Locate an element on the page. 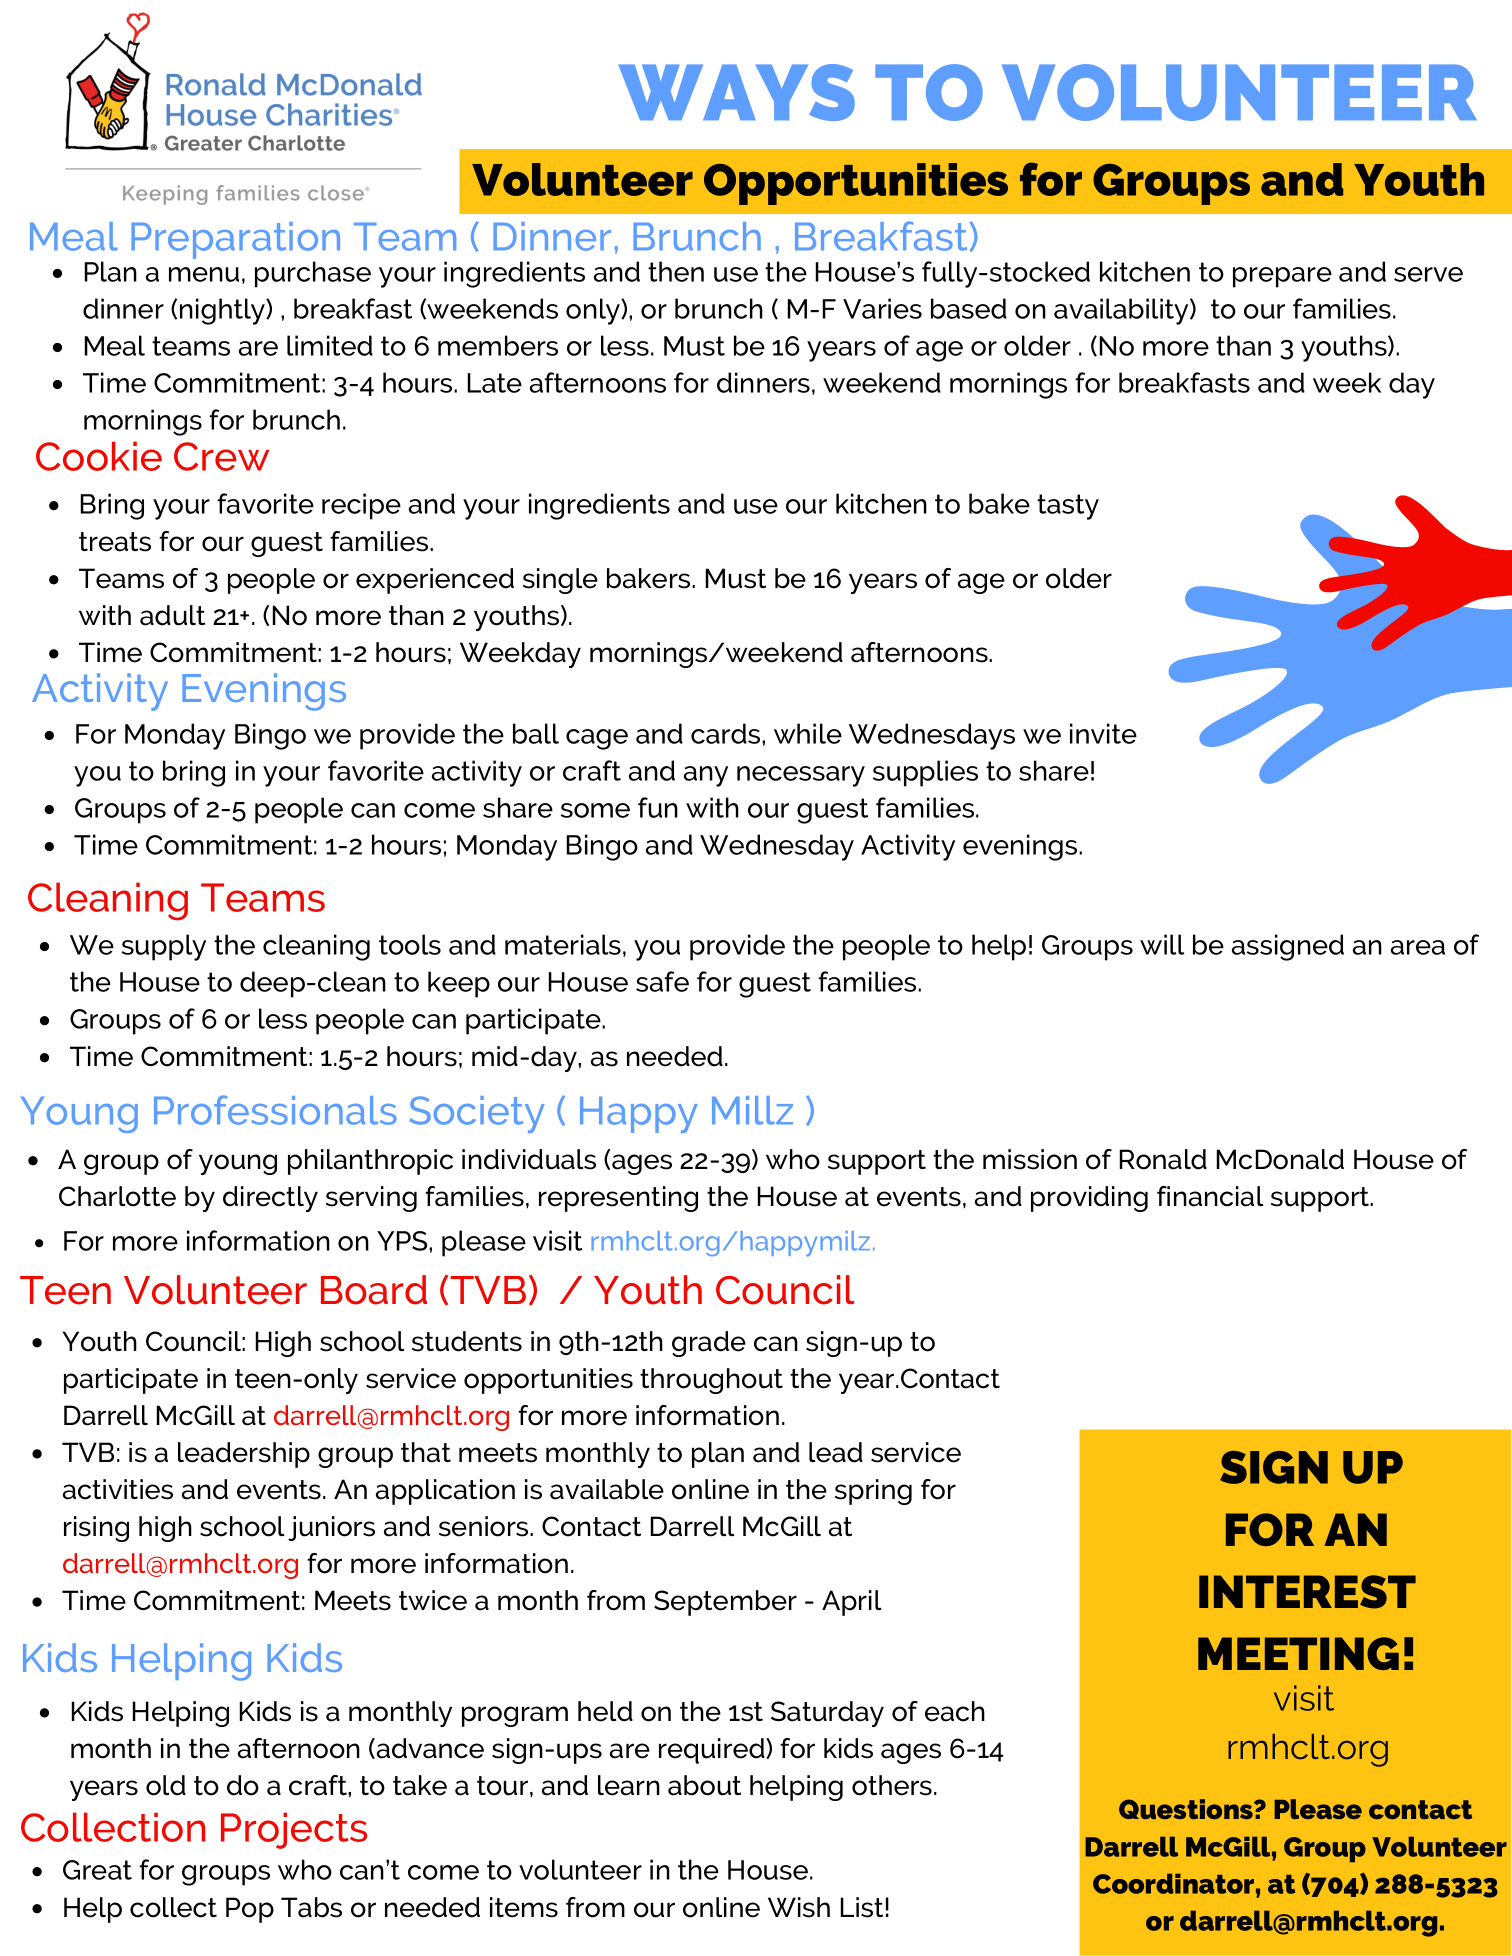 Image resolution: width=1512 pixels, height=1956 pixels. Projects is located at coordinates (294, 1830).
